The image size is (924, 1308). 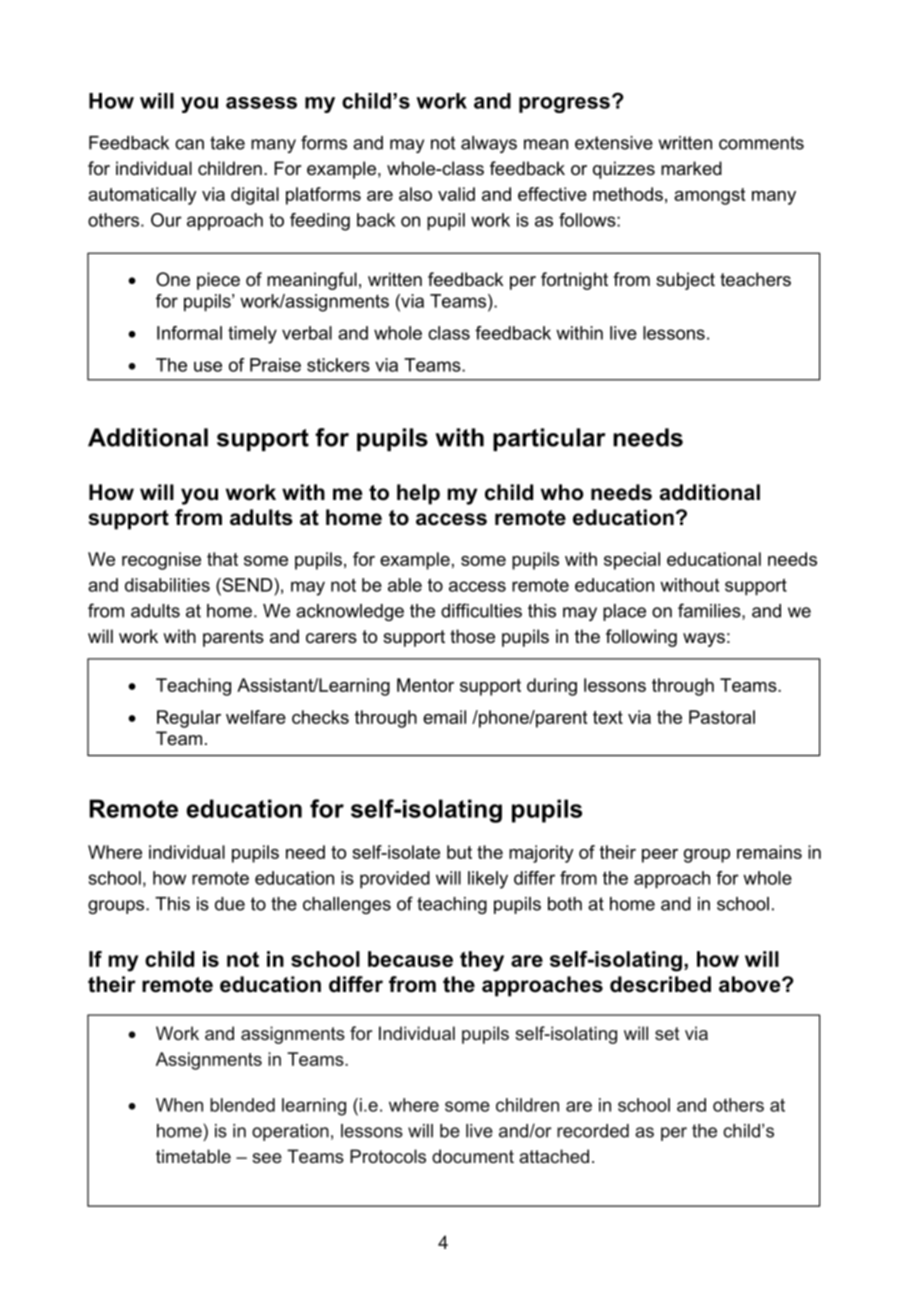 What do you see at coordinates (685, 281) in the image?
I see `subject` at bounding box center [685, 281].
